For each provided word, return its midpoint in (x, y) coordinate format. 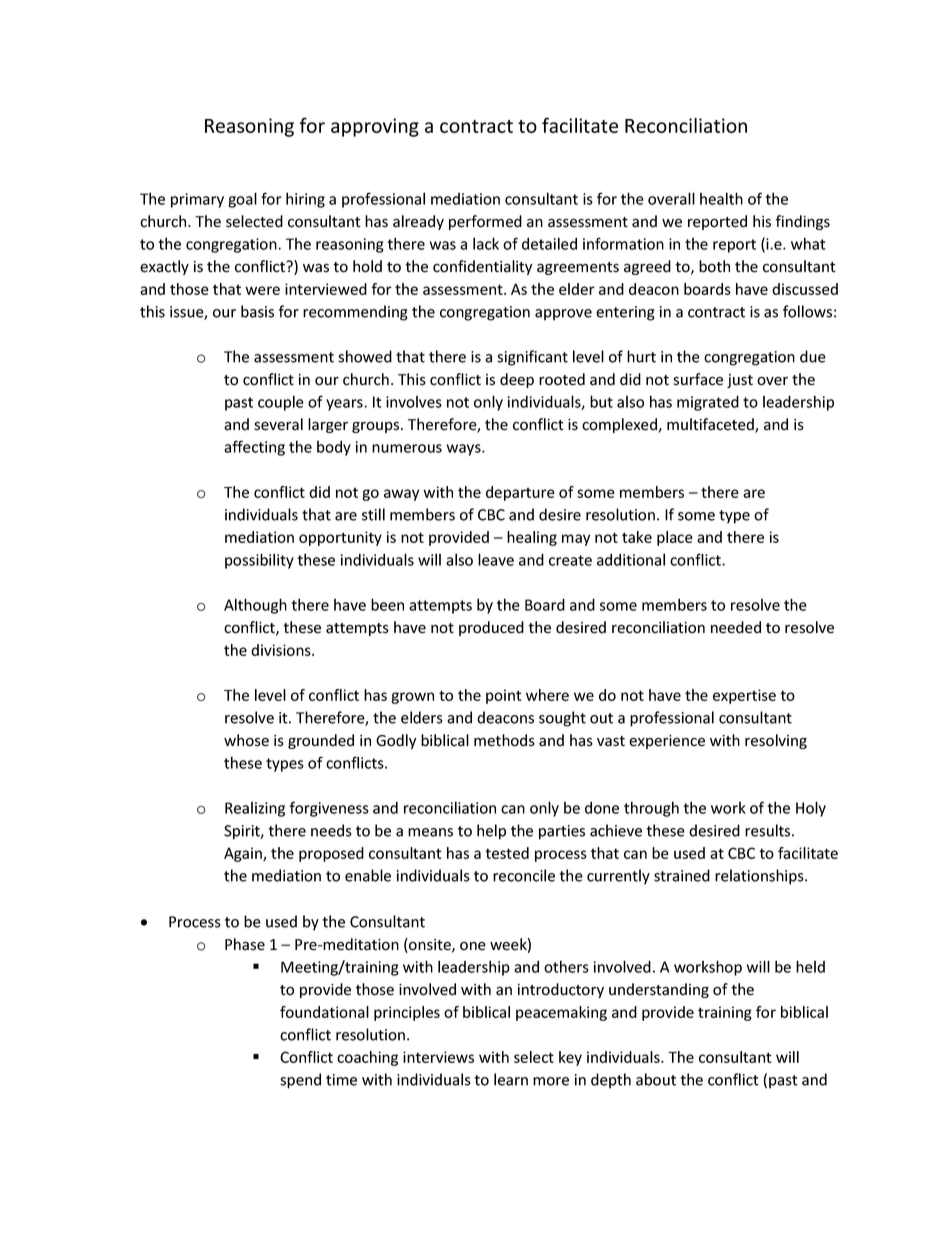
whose (246, 740)
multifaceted (711, 425)
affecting (254, 448)
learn (511, 1079)
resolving (776, 741)
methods (504, 740)
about (656, 1079)
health (721, 198)
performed (485, 222)
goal (242, 200)
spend (300, 1081)
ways (465, 450)
